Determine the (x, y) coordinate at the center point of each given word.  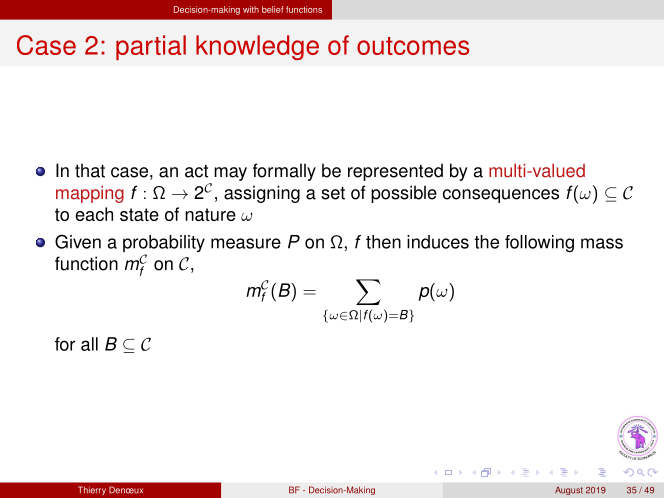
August (569, 490)
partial (151, 47)
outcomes (413, 46)
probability (164, 245)
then (383, 242)
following (539, 243)
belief (272, 9)
